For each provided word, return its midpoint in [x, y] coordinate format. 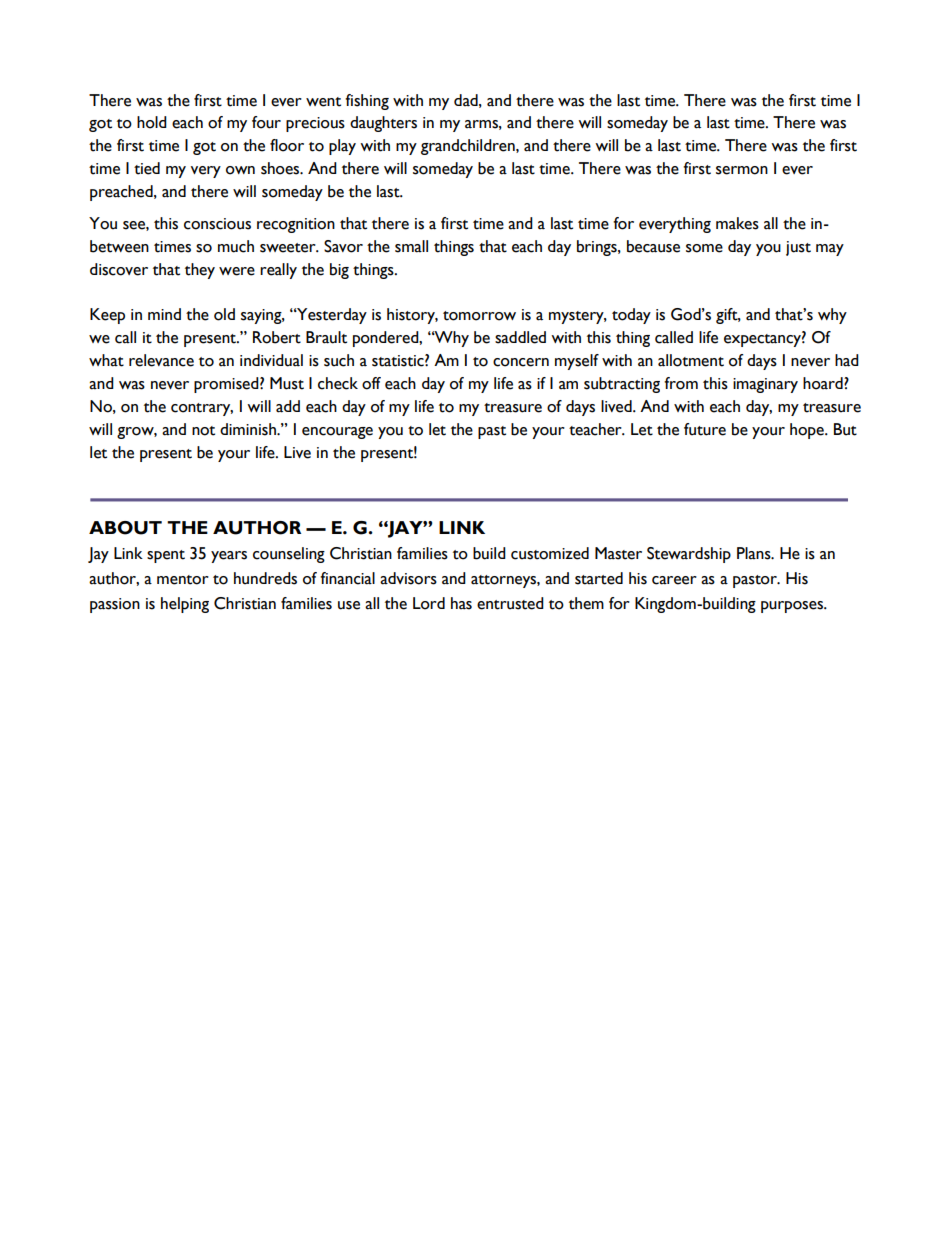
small [411, 246]
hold [152, 122]
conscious [217, 224]
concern [521, 362]
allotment [691, 360]
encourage [337, 433]
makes [737, 223]
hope [808, 431]
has [461, 603]
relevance [161, 360]
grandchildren [469, 147]
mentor [183, 580]
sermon [742, 170]
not [203, 431]
